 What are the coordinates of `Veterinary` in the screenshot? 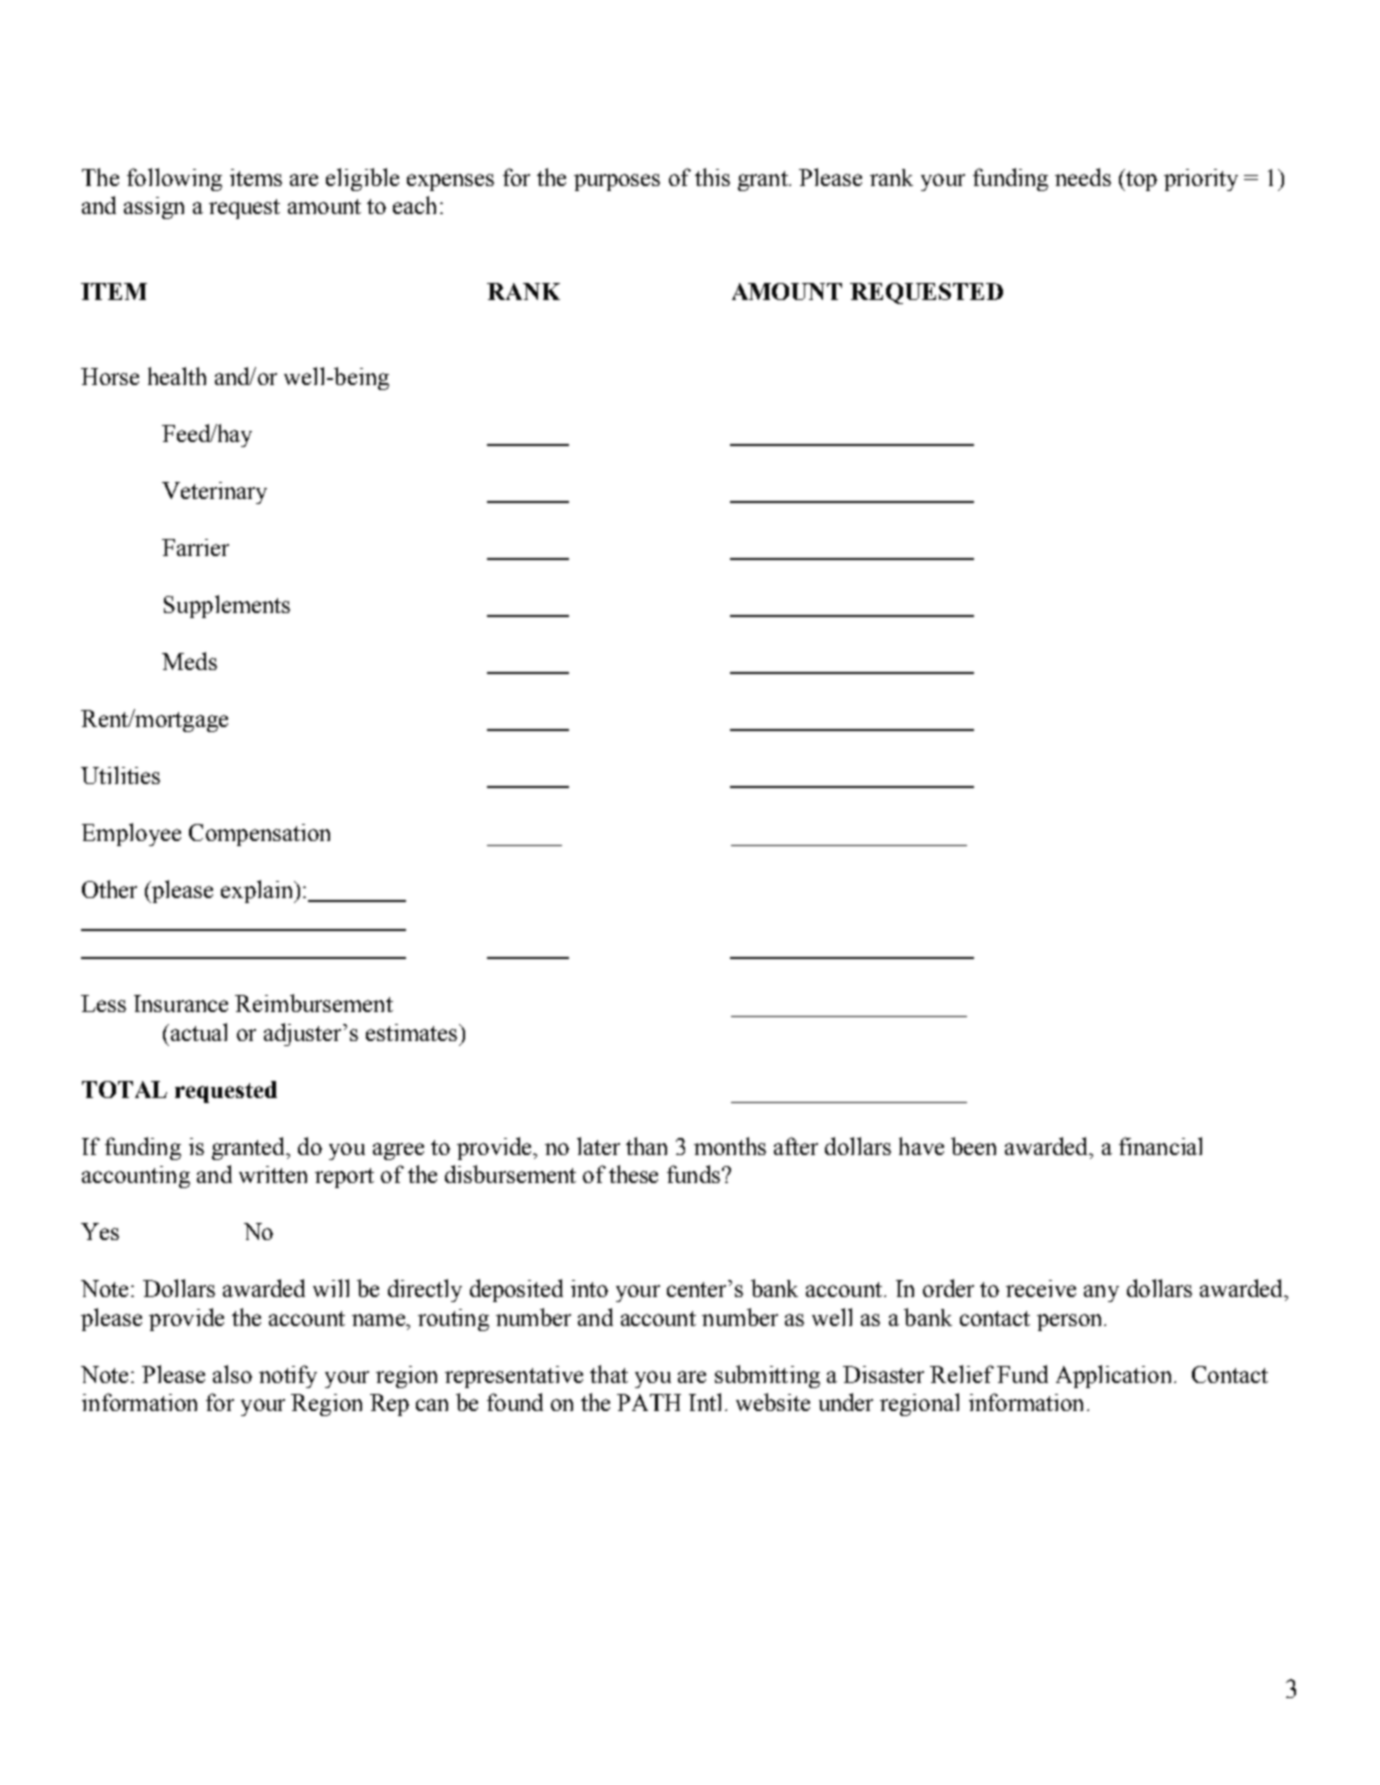 It's located at (214, 493).
